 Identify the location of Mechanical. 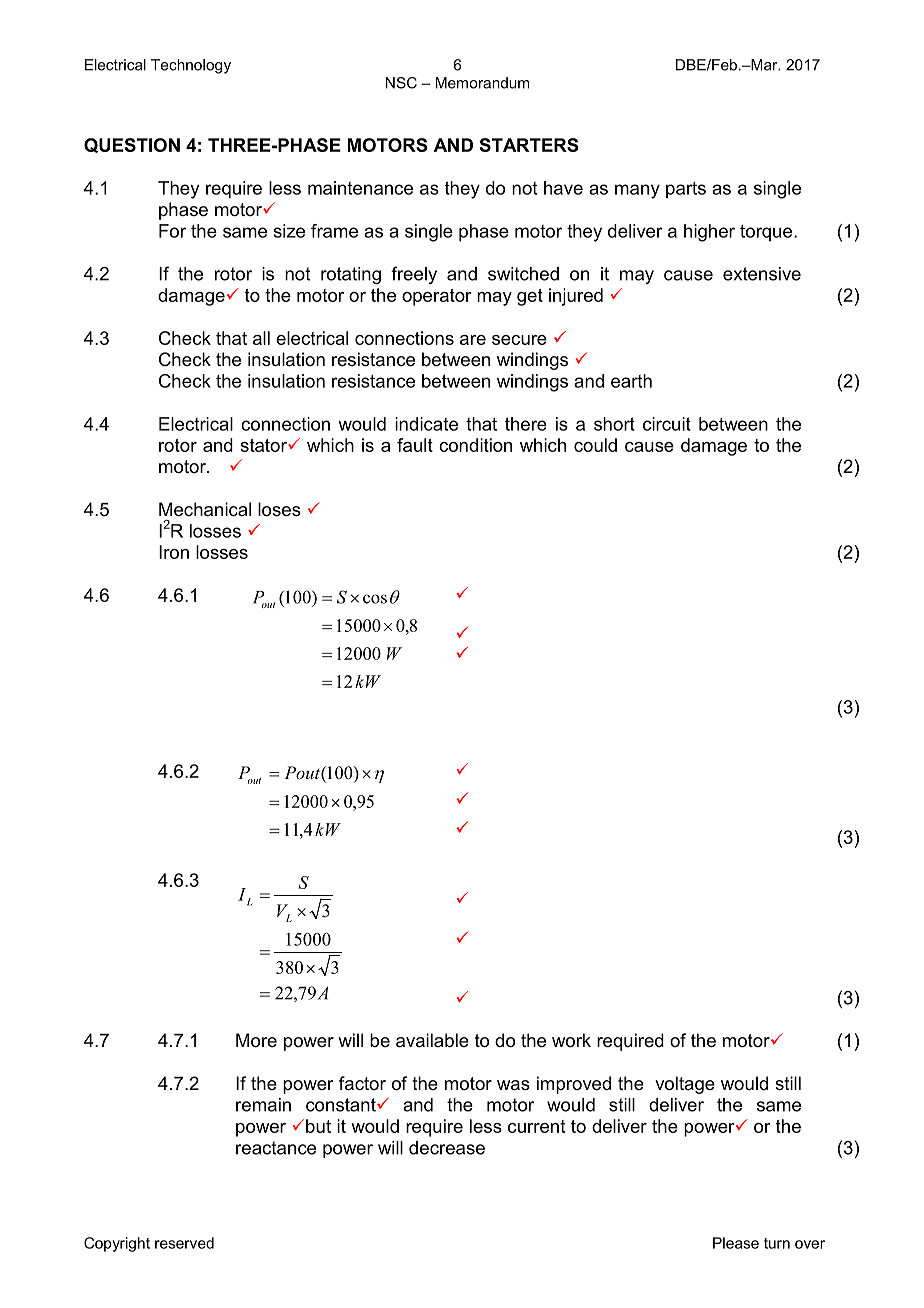
(205, 509).
